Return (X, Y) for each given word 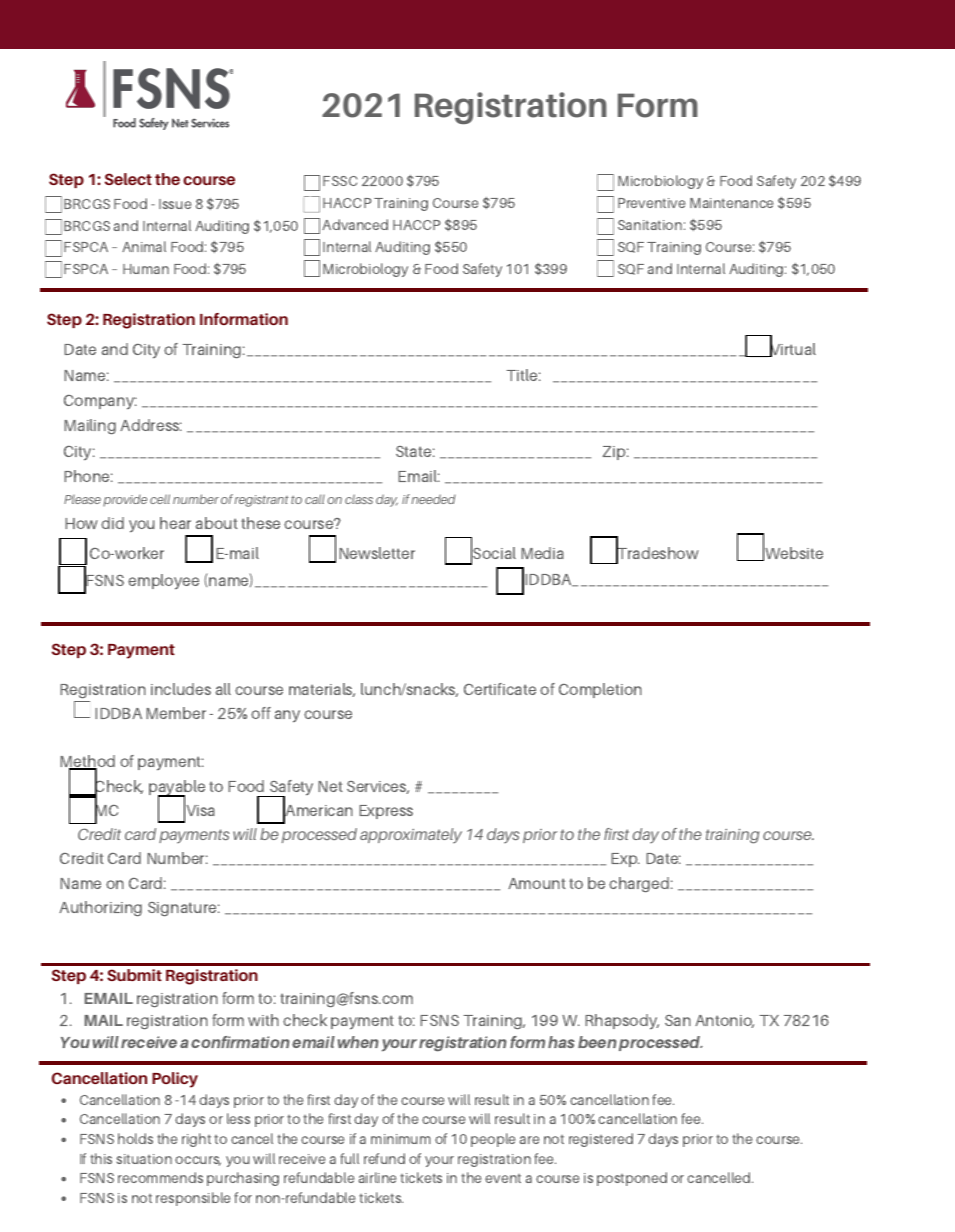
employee (163, 582)
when (358, 1042)
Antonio (724, 1021)
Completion (600, 690)
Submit (134, 975)
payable (177, 789)
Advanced (355, 224)
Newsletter (377, 553)
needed (434, 499)
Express (386, 812)
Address (151, 425)
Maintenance (731, 203)
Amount (537, 883)
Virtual (792, 349)
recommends (160, 1177)
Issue (175, 204)
